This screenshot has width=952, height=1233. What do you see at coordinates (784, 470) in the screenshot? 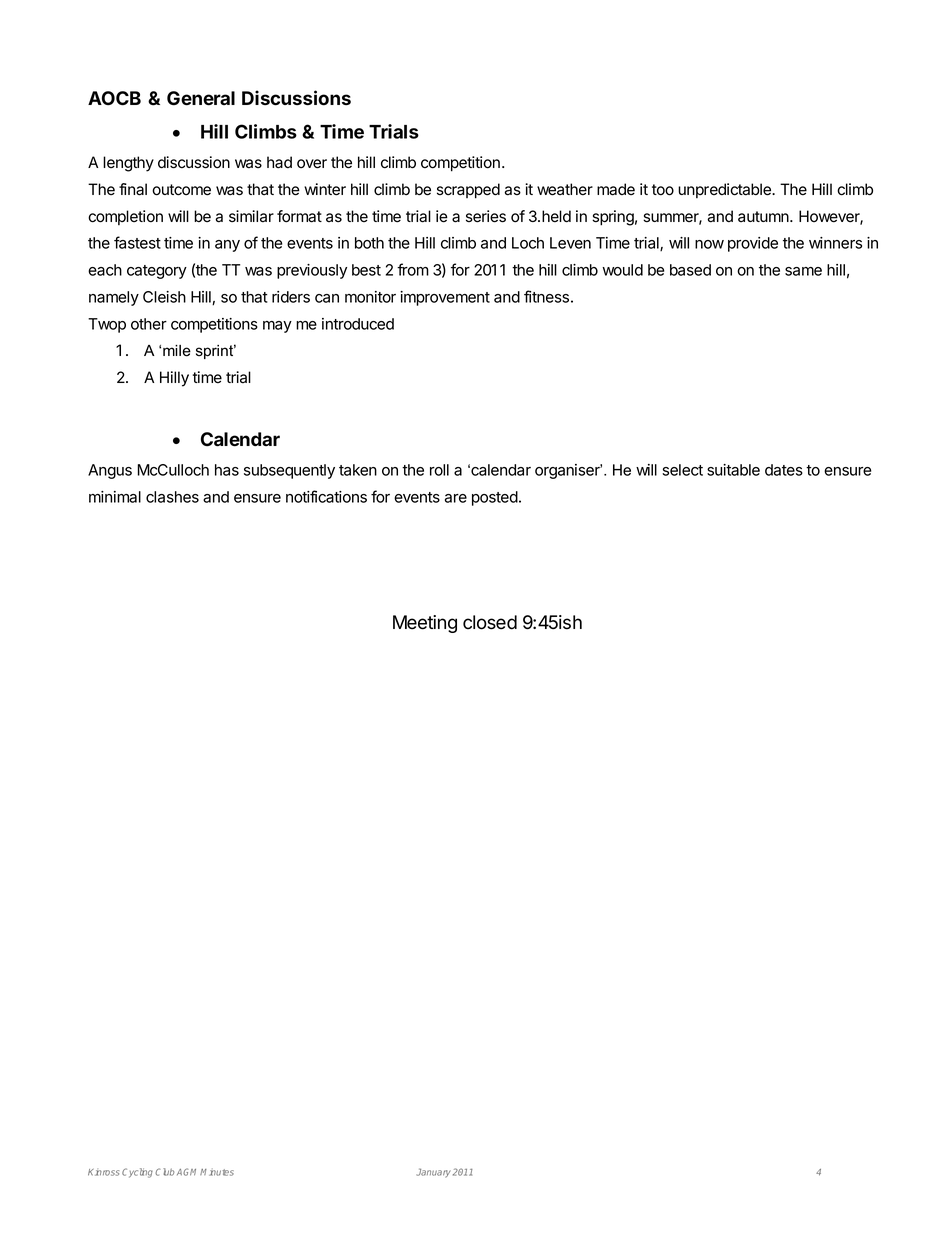
I see `dates` at bounding box center [784, 470].
